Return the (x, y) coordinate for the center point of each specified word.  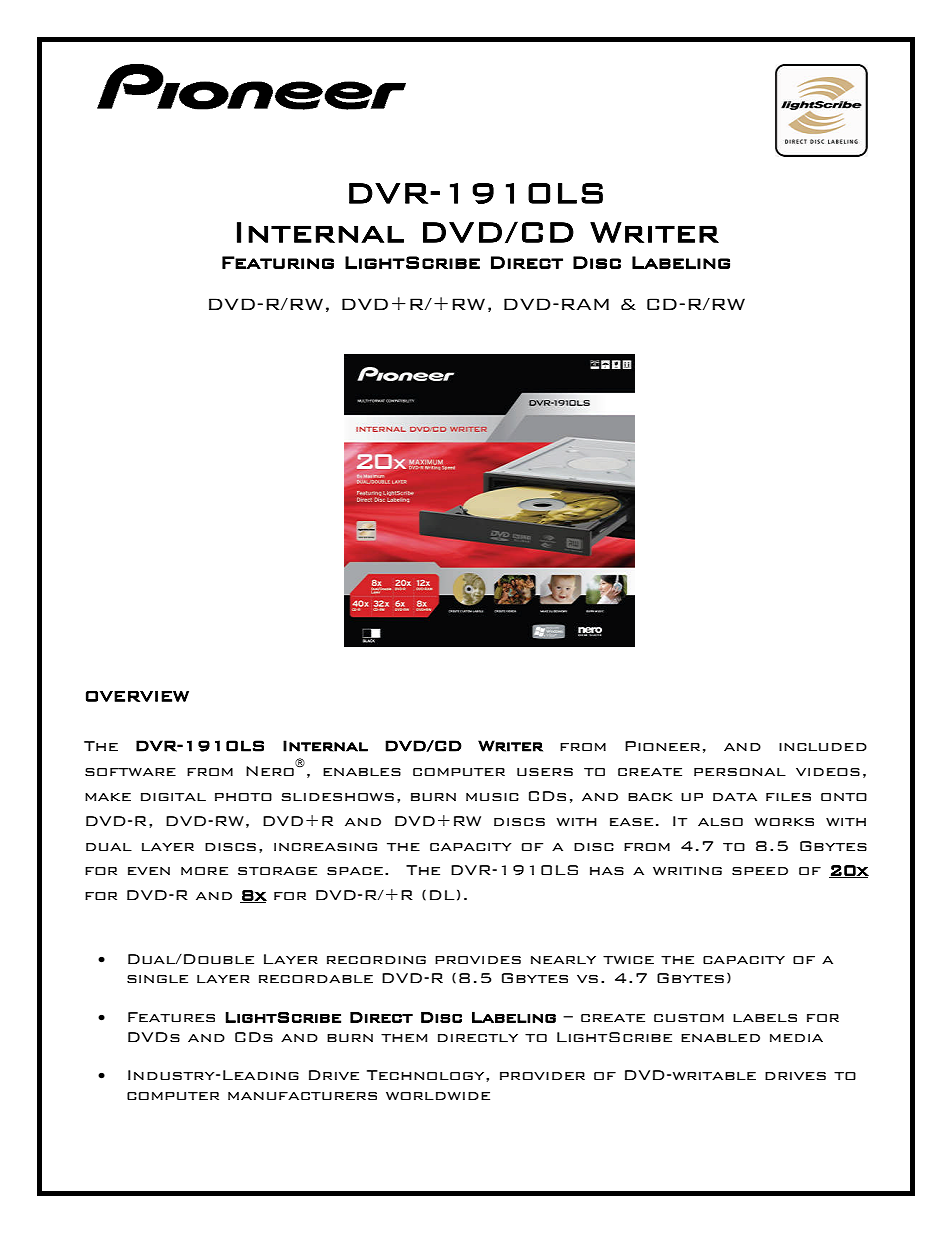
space (355, 871)
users (545, 772)
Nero (270, 771)
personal (740, 772)
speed (760, 871)
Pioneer (662, 746)
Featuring (278, 262)
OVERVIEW (137, 696)
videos (828, 772)
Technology (427, 1075)
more (204, 871)
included (823, 747)
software (130, 772)
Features (171, 1017)
